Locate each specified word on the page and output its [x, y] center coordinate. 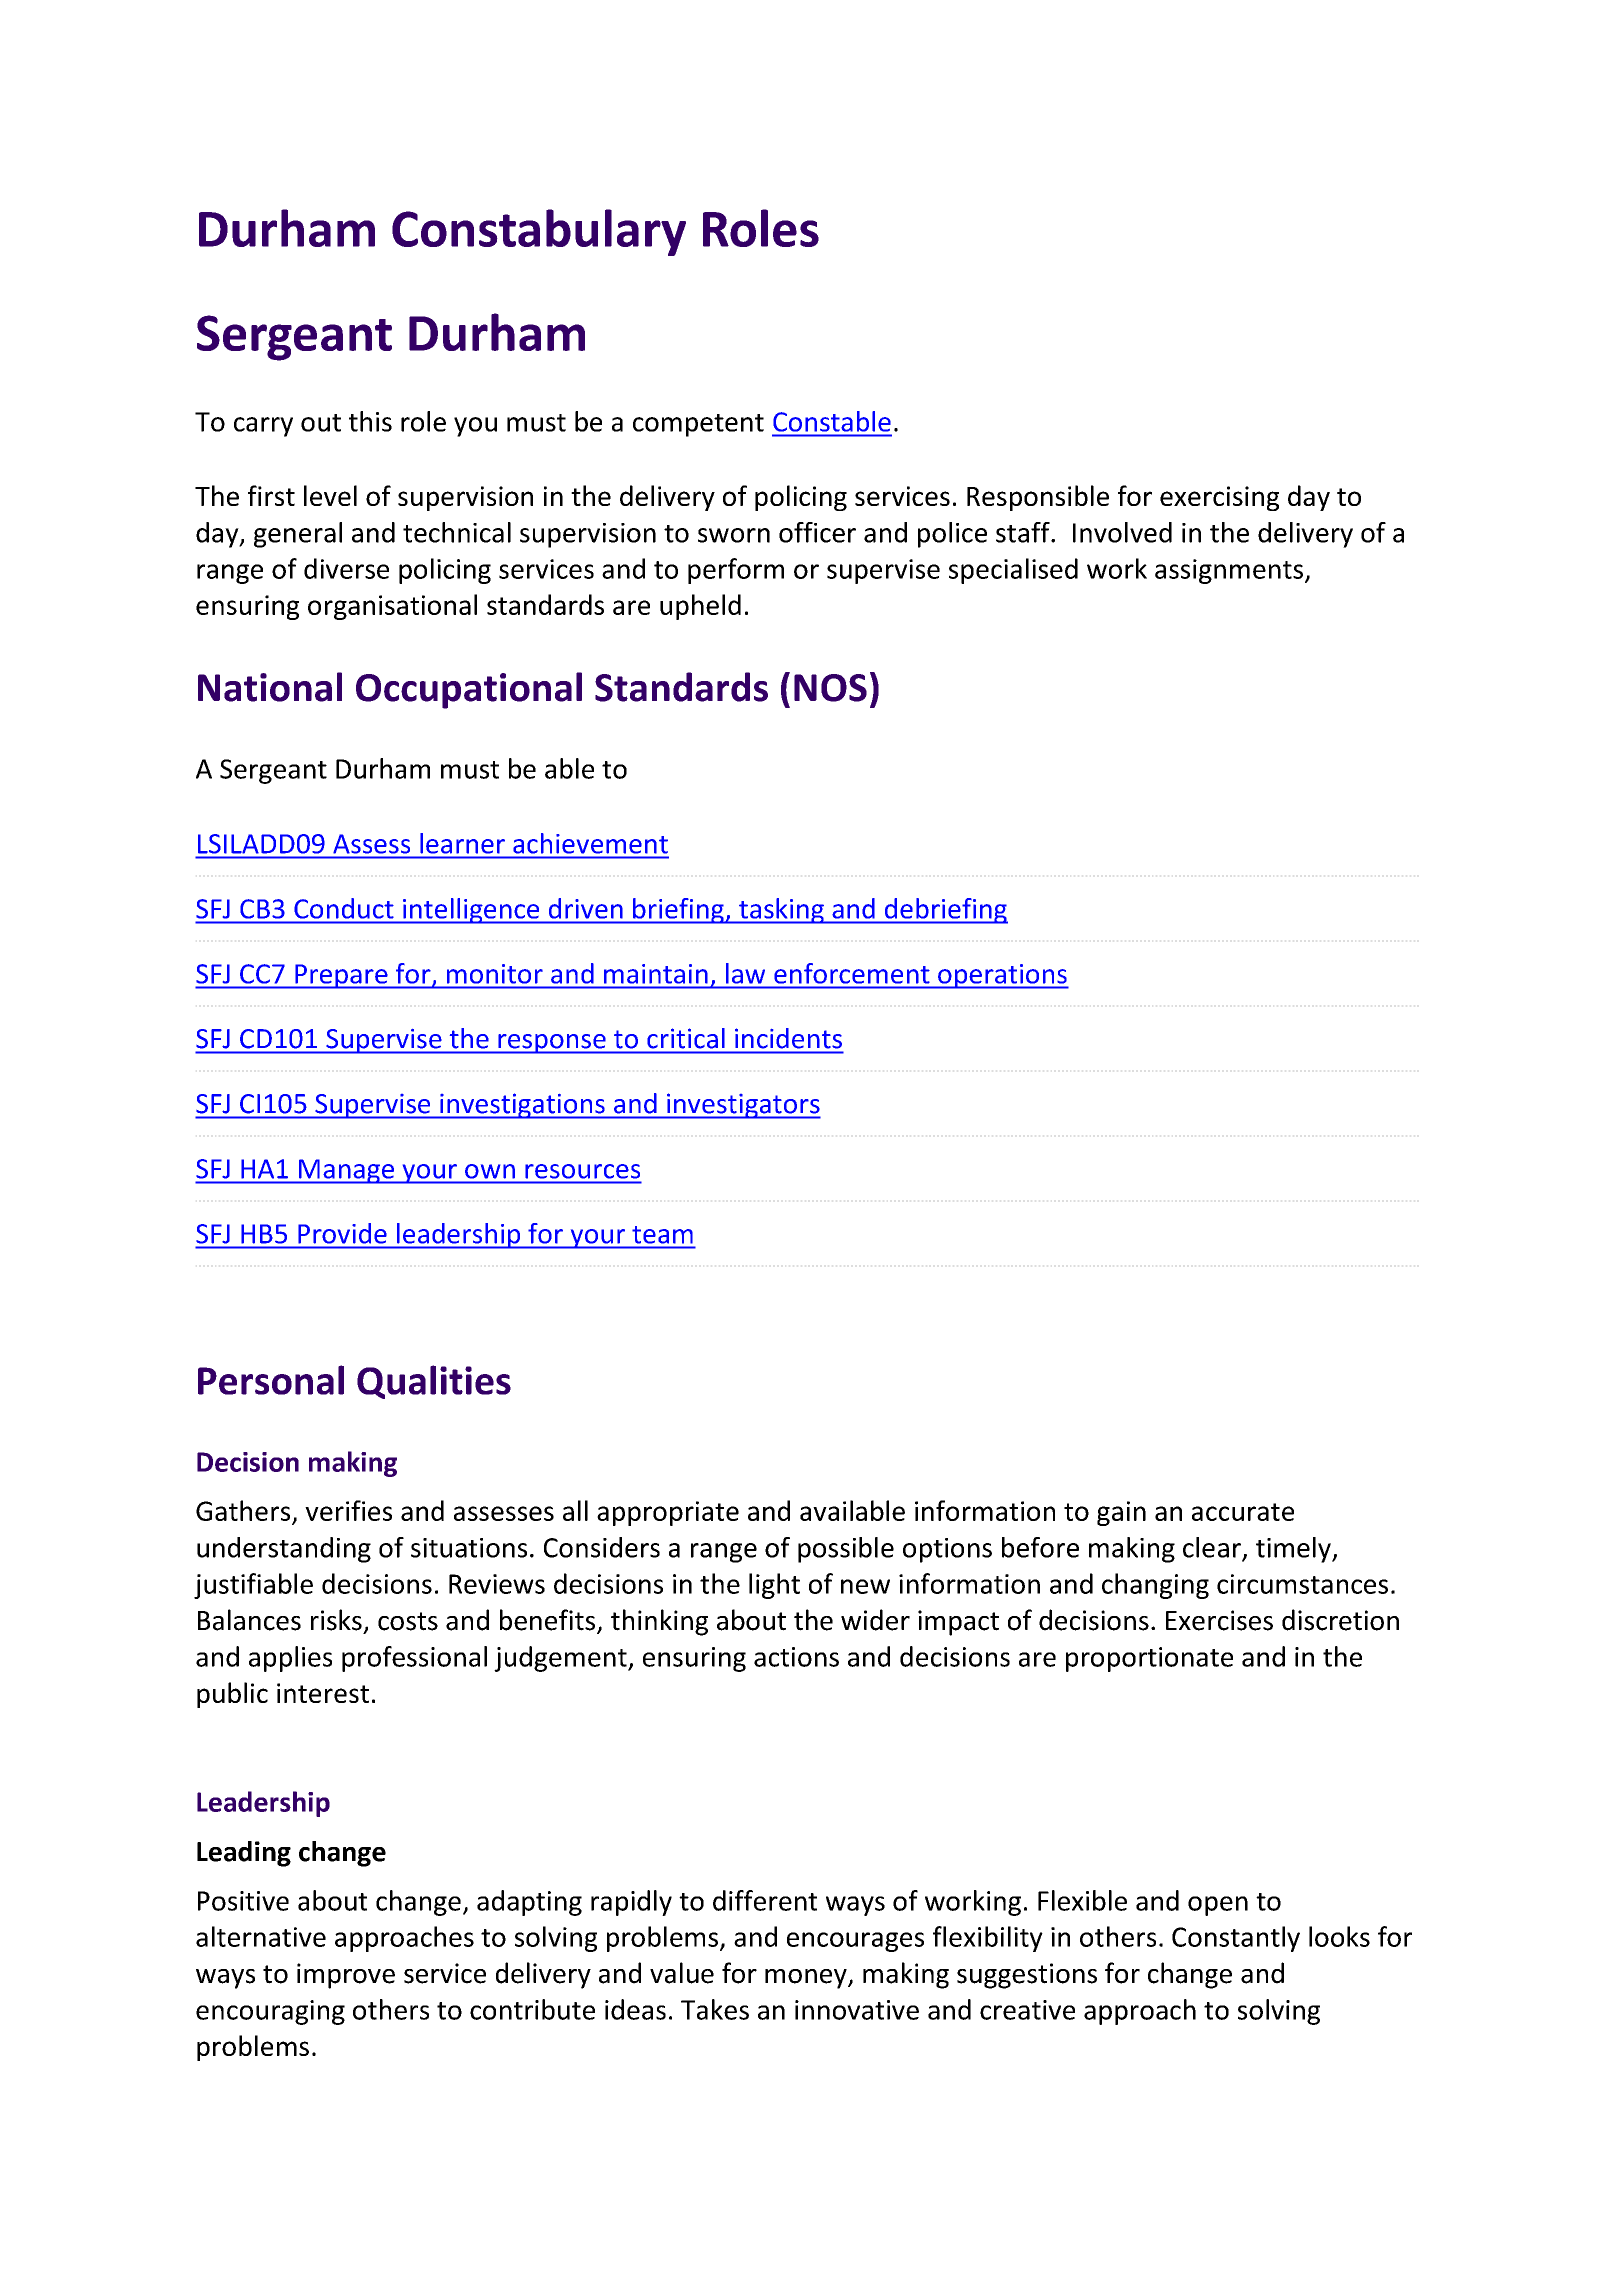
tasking [781, 911]
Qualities [434, 1382]
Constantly [1236, 1939]
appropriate [668, 1513]
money [807, 1979]
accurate [1243, 1512]
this [370, 421]
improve [346, 1976]
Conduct [344, 908]
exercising [1219, 498]
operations [1002, 976]
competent [698, 425]
